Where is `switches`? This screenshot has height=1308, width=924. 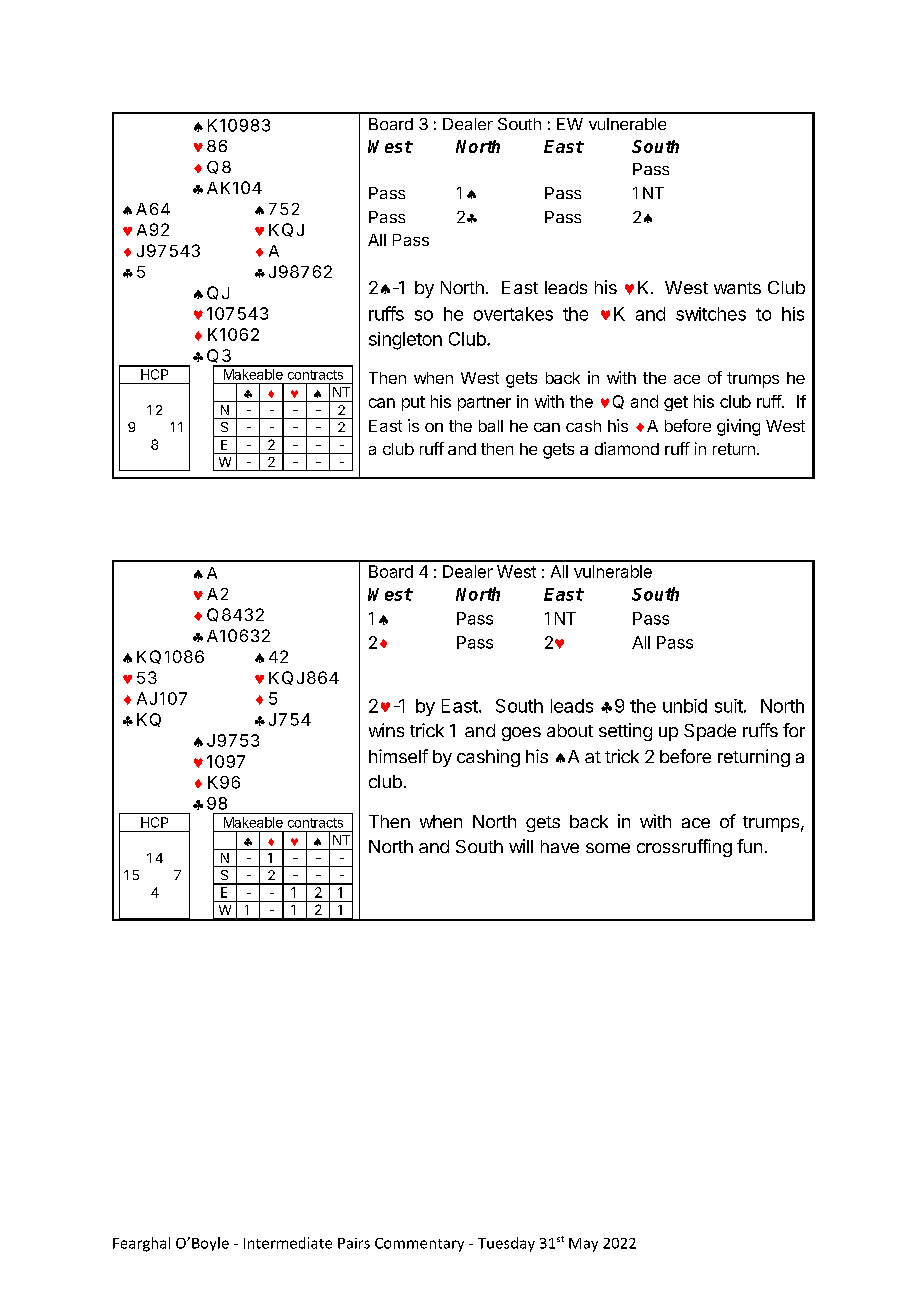 switches is located at coordinates (711, 314).
